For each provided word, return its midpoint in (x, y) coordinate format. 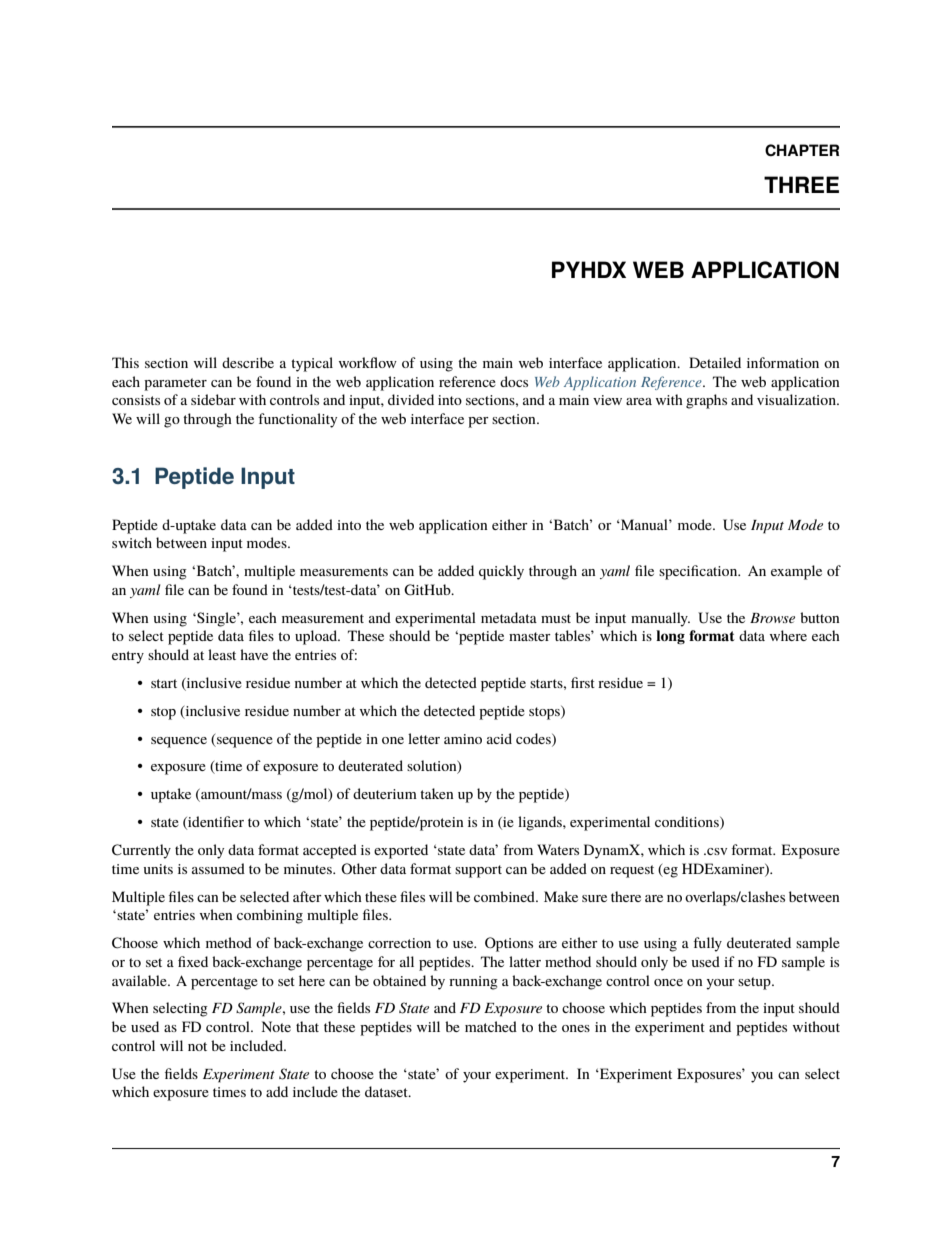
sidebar (213, 399)
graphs (706, 401)
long (670, 637)
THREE (801, 184)
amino (463, 739)
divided (411, 399)
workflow (368, 362)
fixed (193, 961)
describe (248, 362)
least (222, 654)
